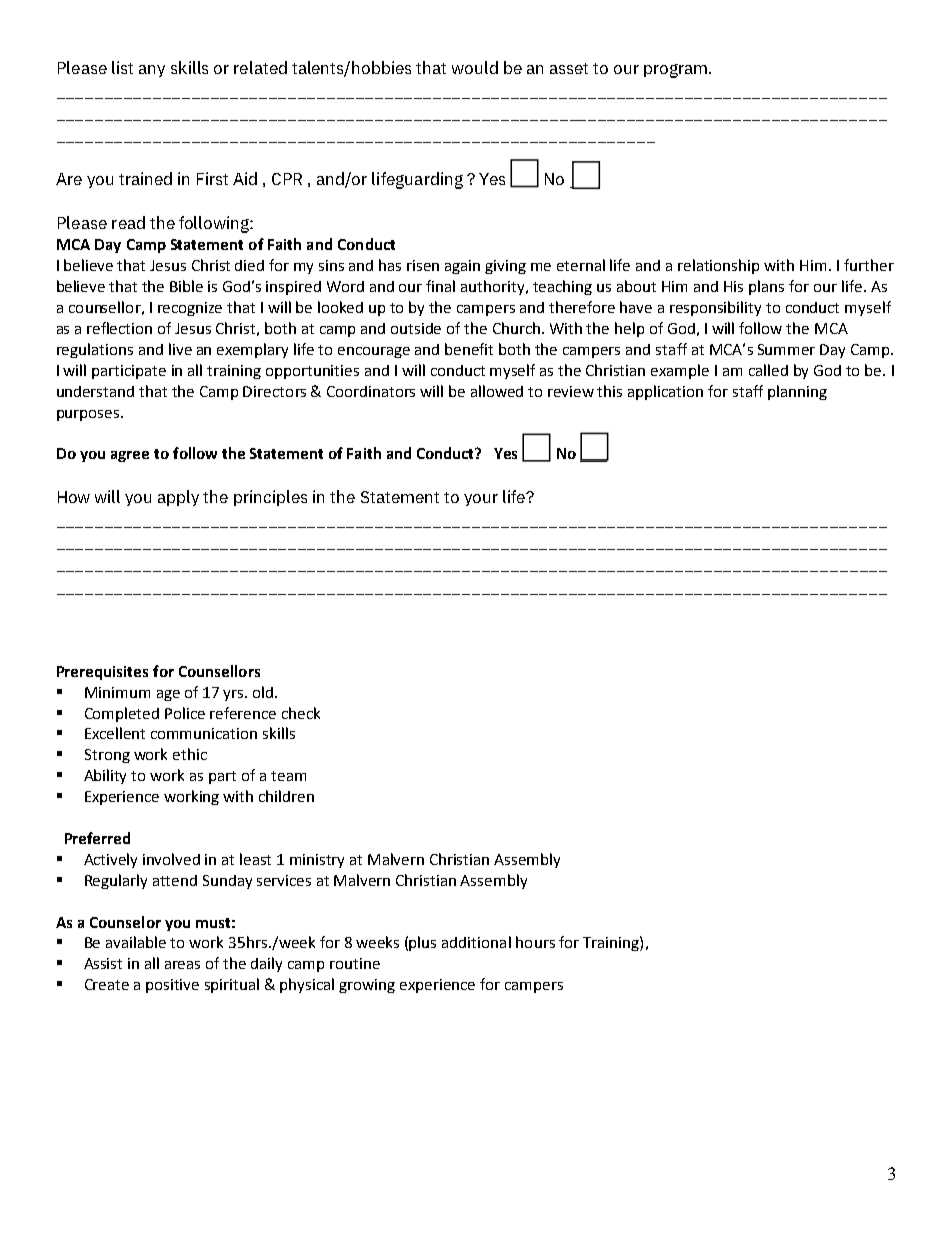 This page has height=1233, width=952. What do you see at coordinates (301, 713) in the page?
I see `check` at bounding box center [301, 713].
